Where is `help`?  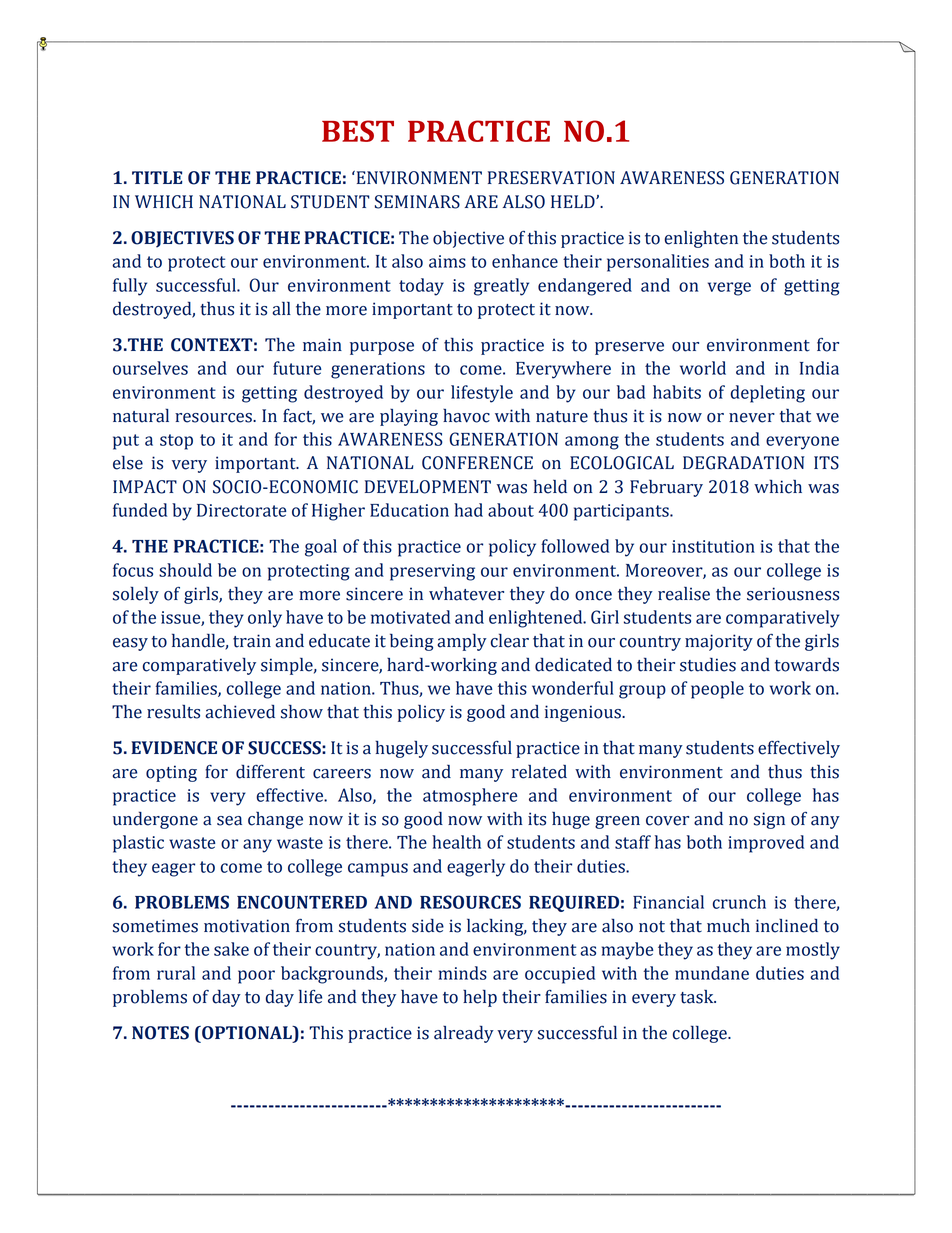 help is located at coordinates (480, 998).
